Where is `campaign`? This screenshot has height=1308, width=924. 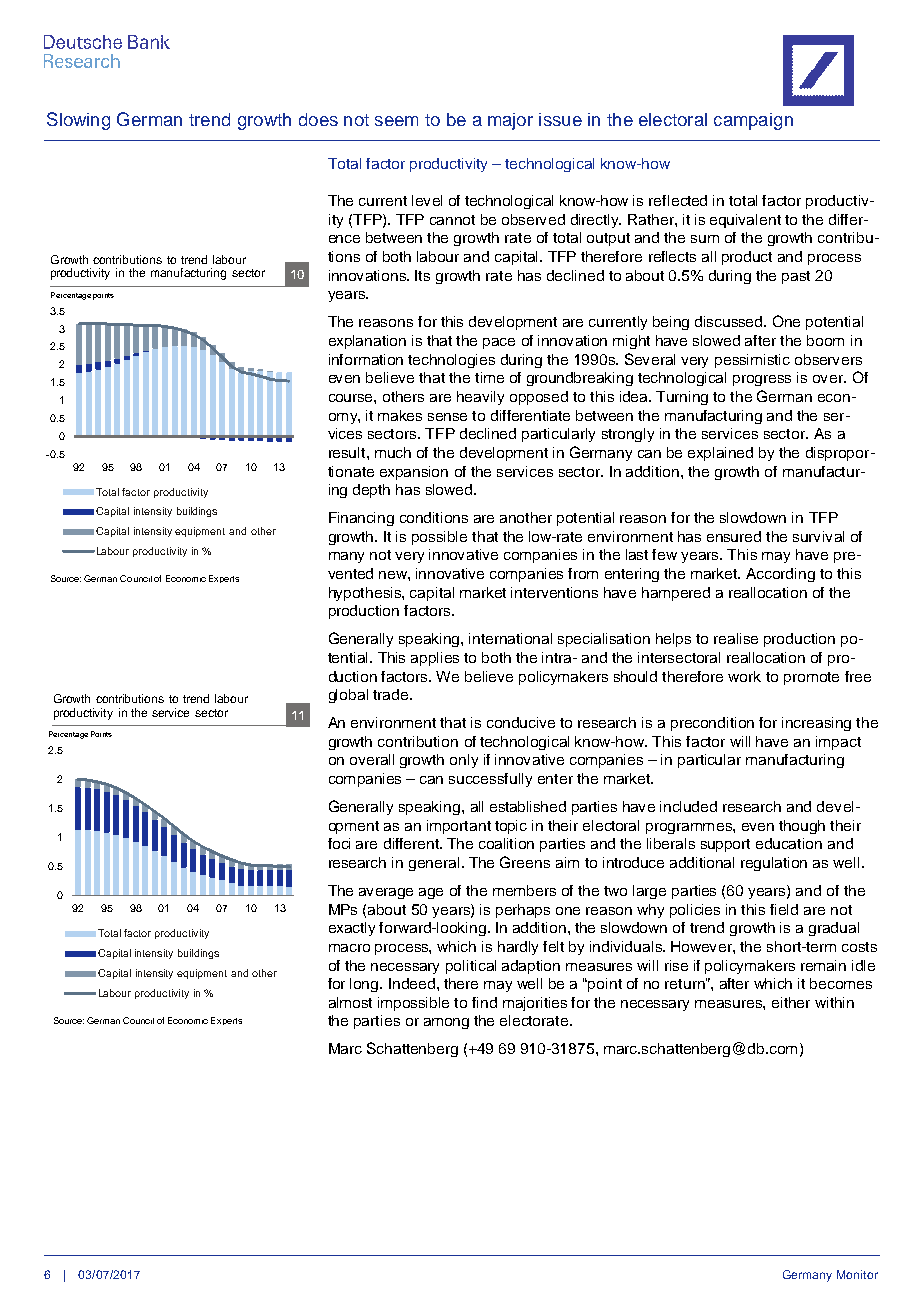 campaign is located at coordinates (753, 121).
